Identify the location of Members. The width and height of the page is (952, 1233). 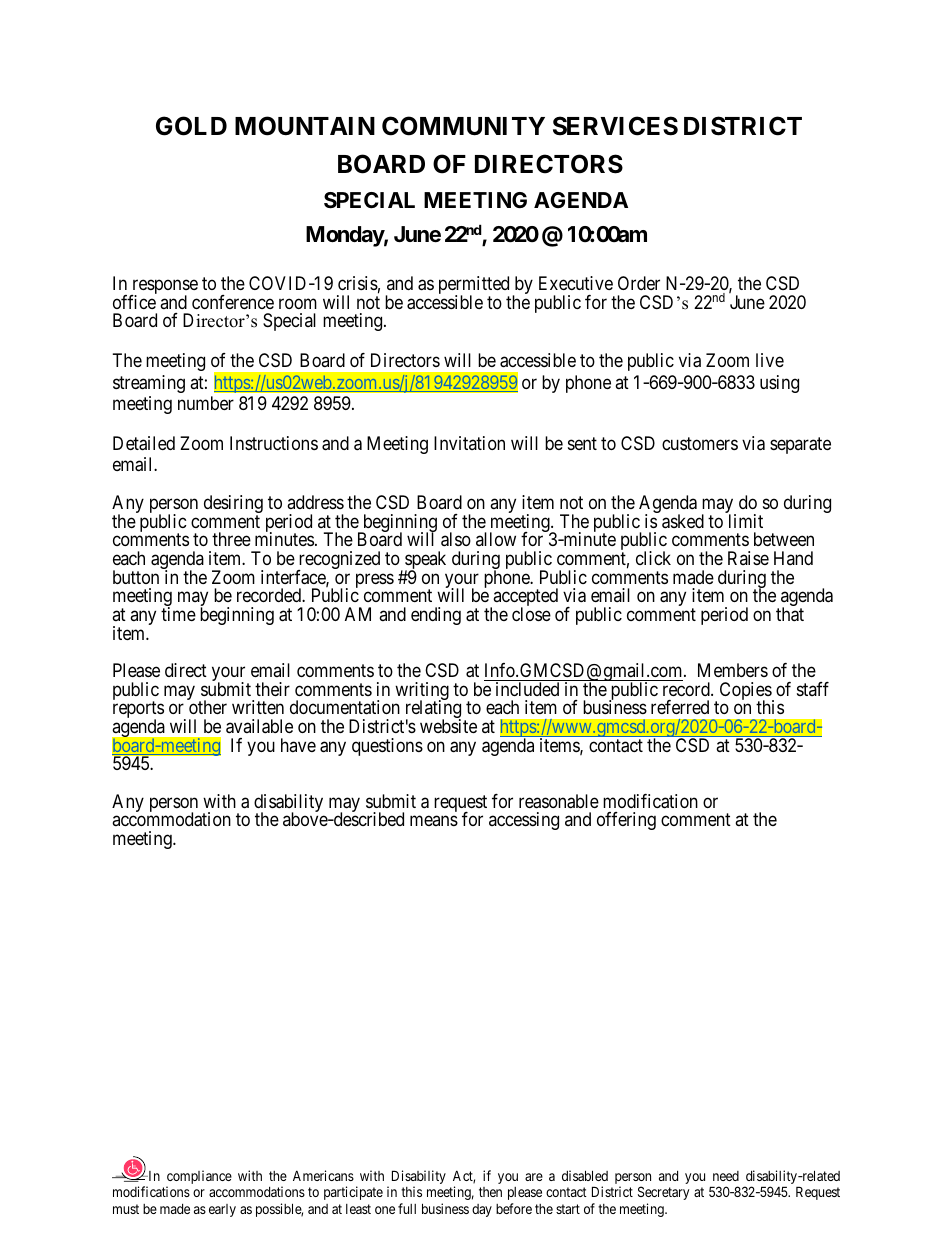
(733, 670).
